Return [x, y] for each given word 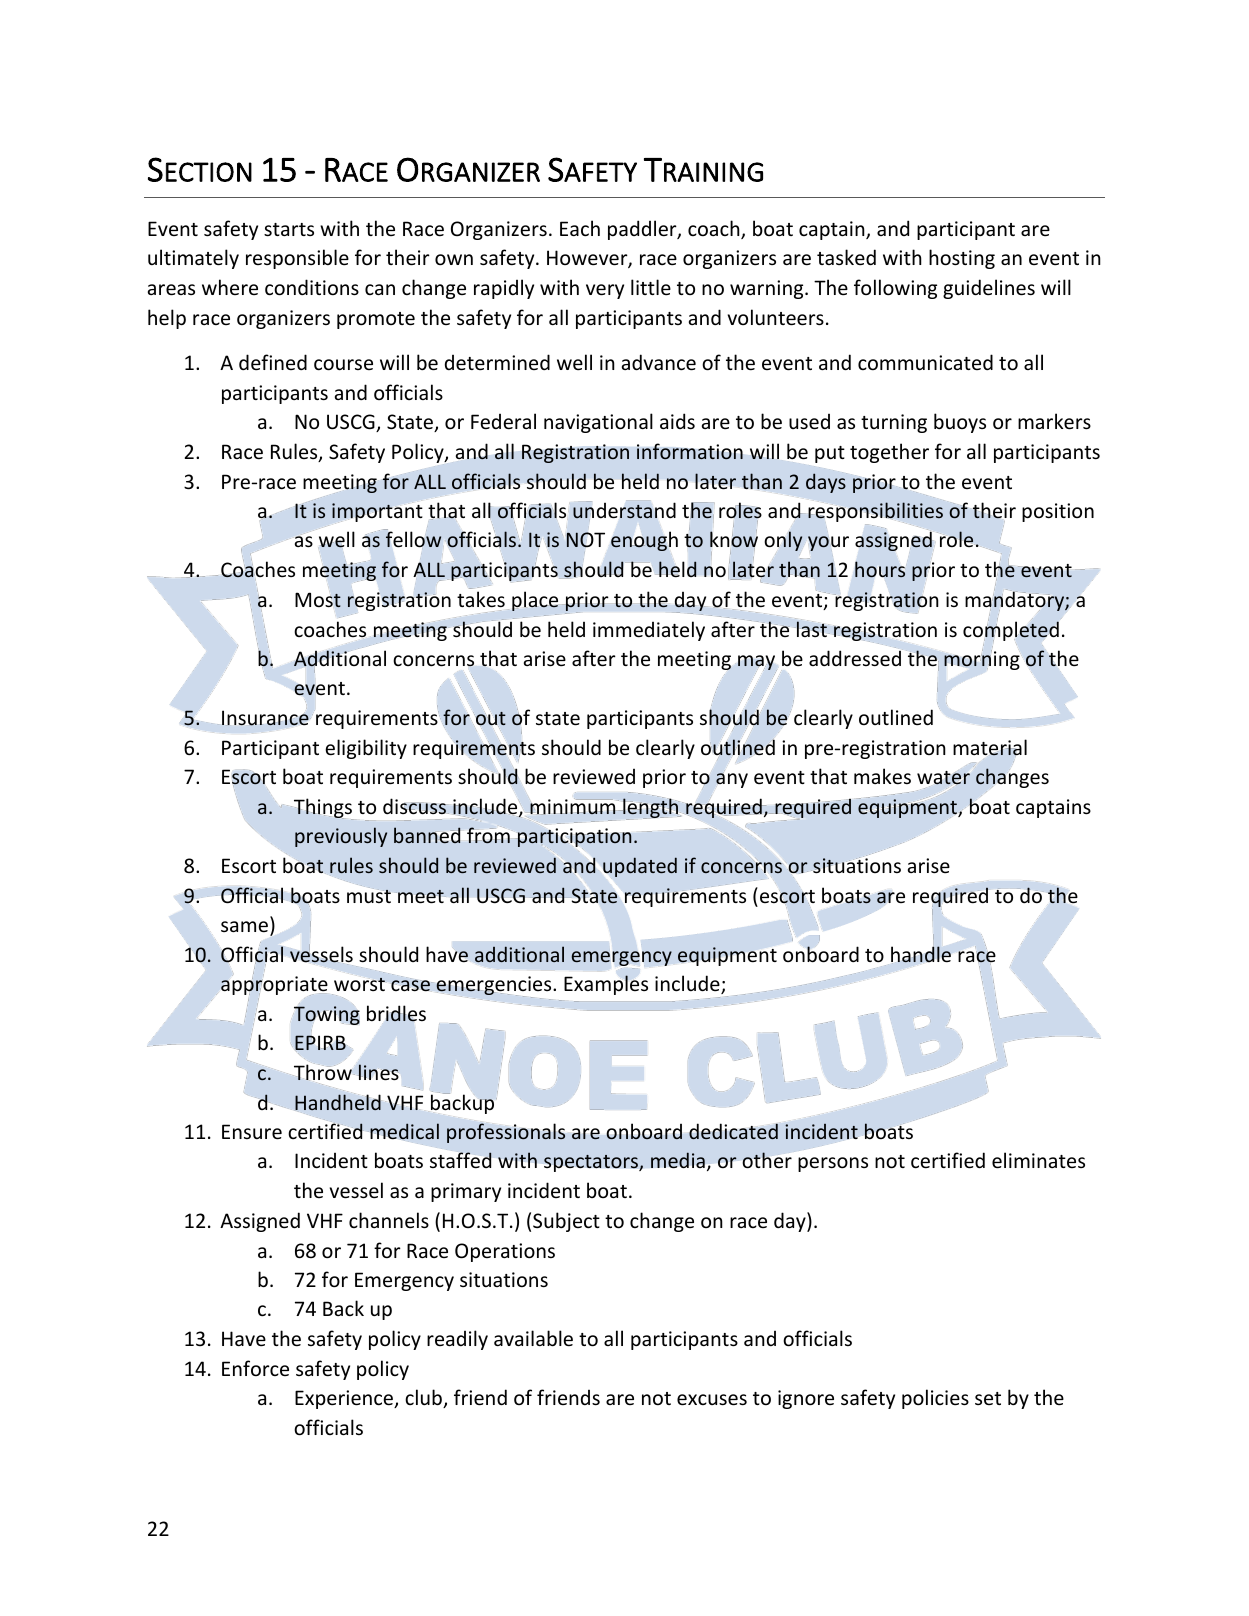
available [533, 1338]
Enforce [255, 1368]
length [651, 808]
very [605, 291]
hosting [962, 259]
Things [323, 809]
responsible [297, 259]
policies [935, 1399]
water [943, 778]
